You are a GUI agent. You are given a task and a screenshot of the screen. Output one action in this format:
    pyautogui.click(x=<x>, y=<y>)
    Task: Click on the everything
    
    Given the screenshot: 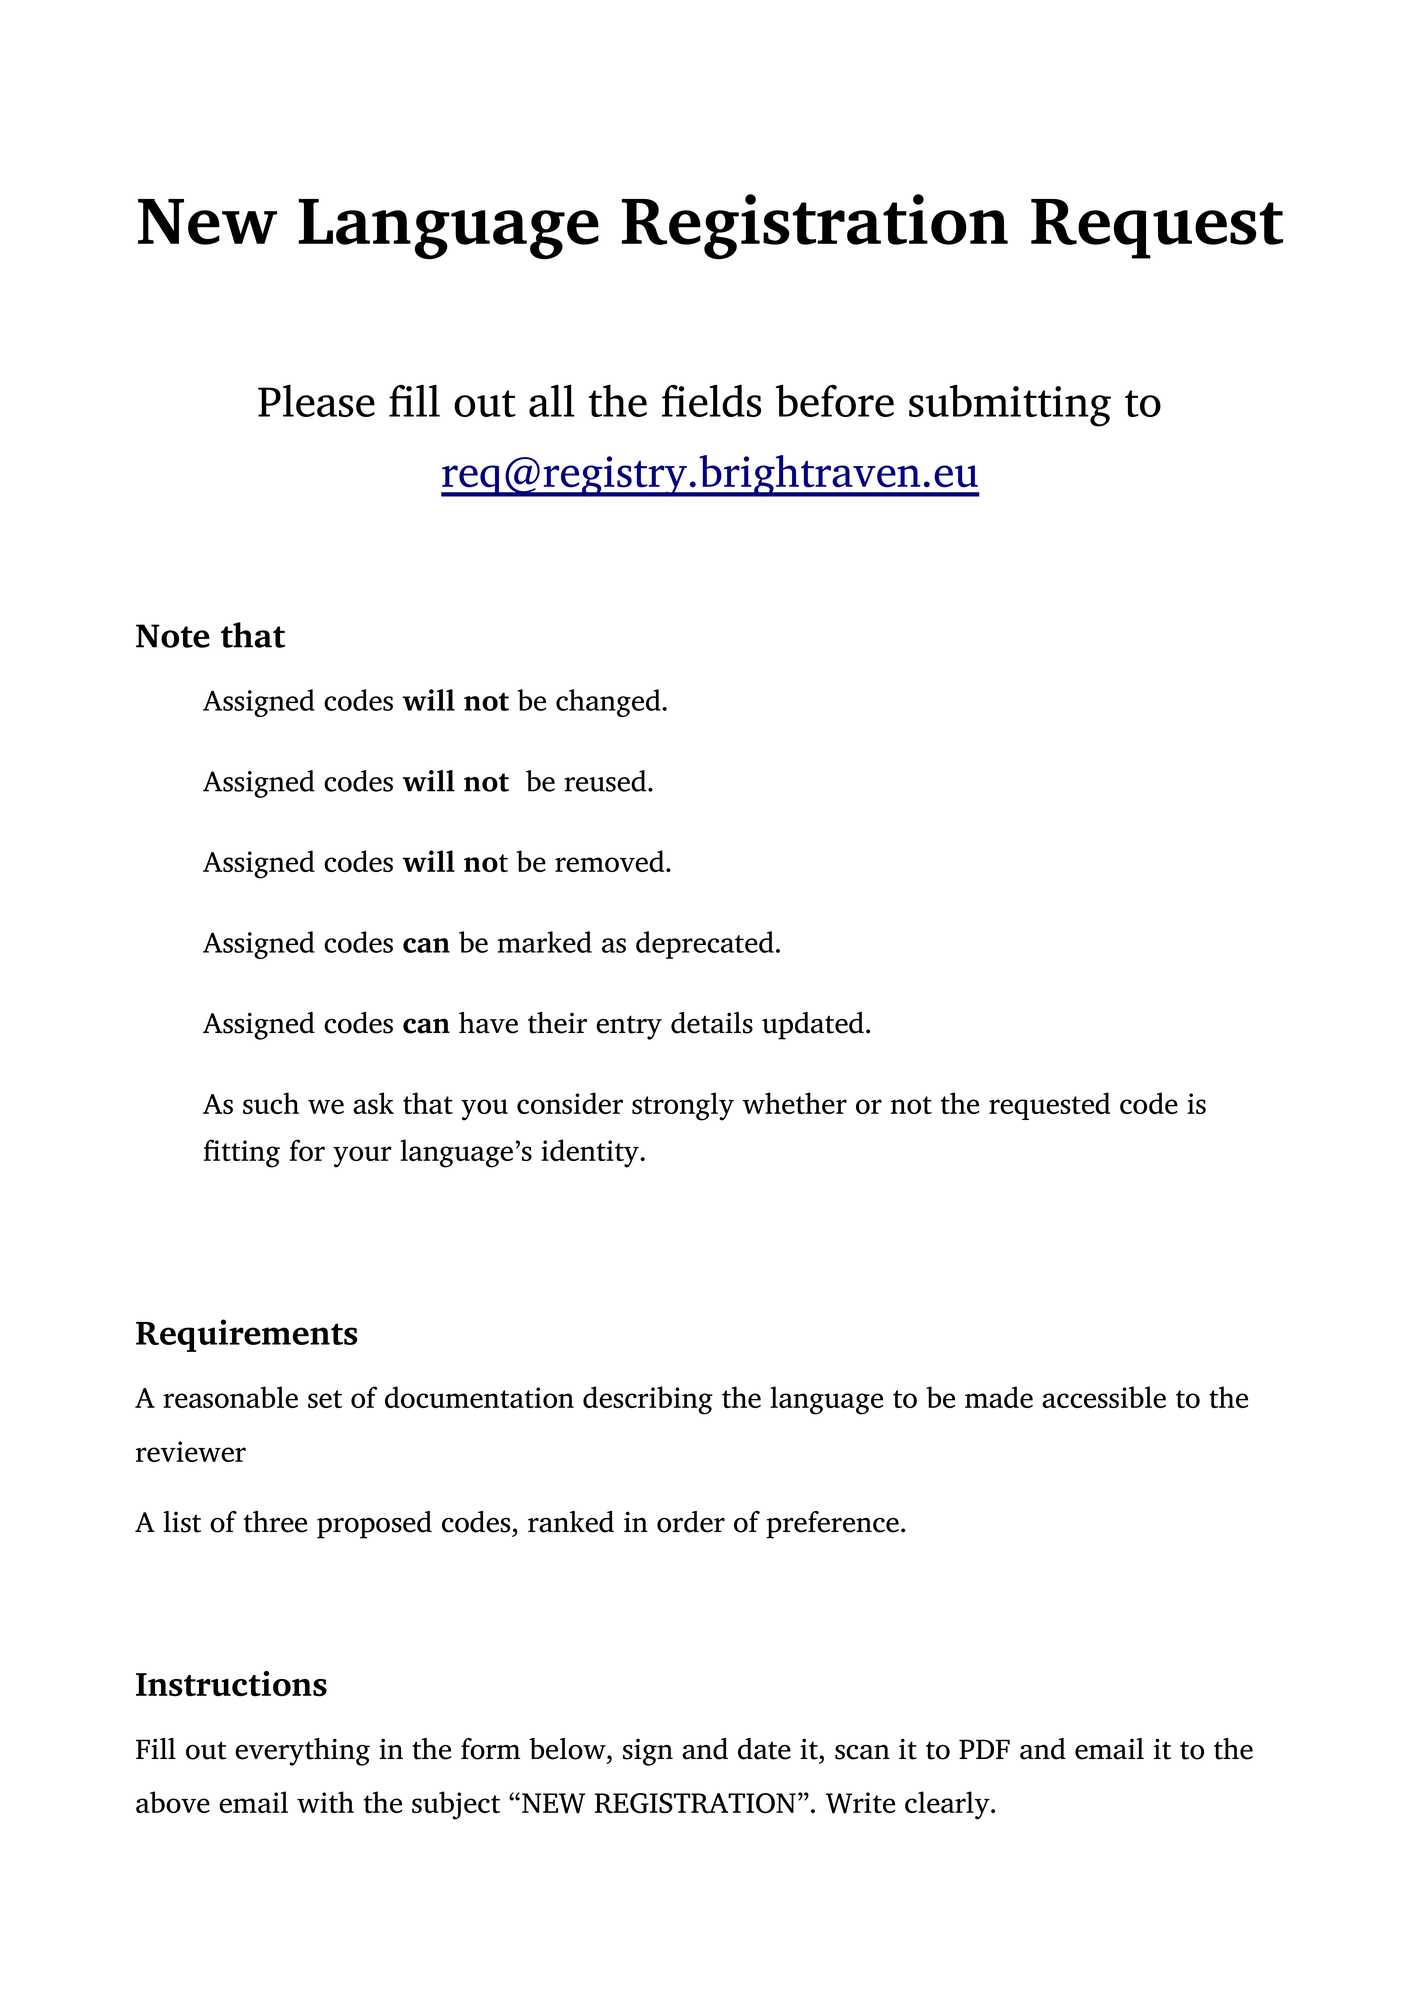 What is the action you would take?
    pyautogui.click(x=302, y=1752)
